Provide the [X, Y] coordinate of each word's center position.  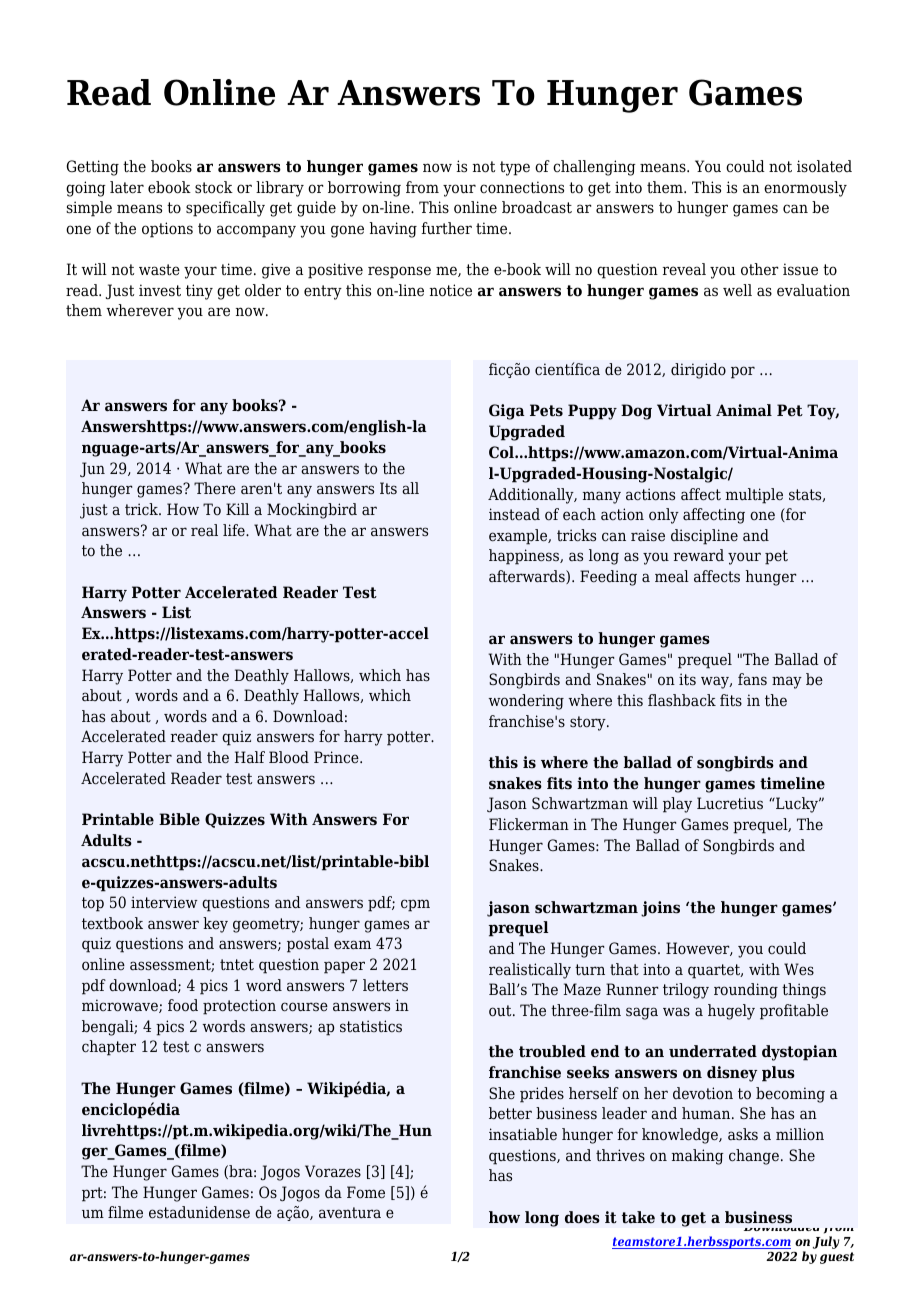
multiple [754, 496]
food [183, 1005]
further [447, 228]
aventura [350, 1213]
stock [214, 187]
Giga [507, 412]
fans [752, 679]
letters [385, 985]
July [826, 1242]
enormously [805, 189]
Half [250, 757]
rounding [746, 991]
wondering [526, 702]
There [215, 488]
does [582, 1217]
